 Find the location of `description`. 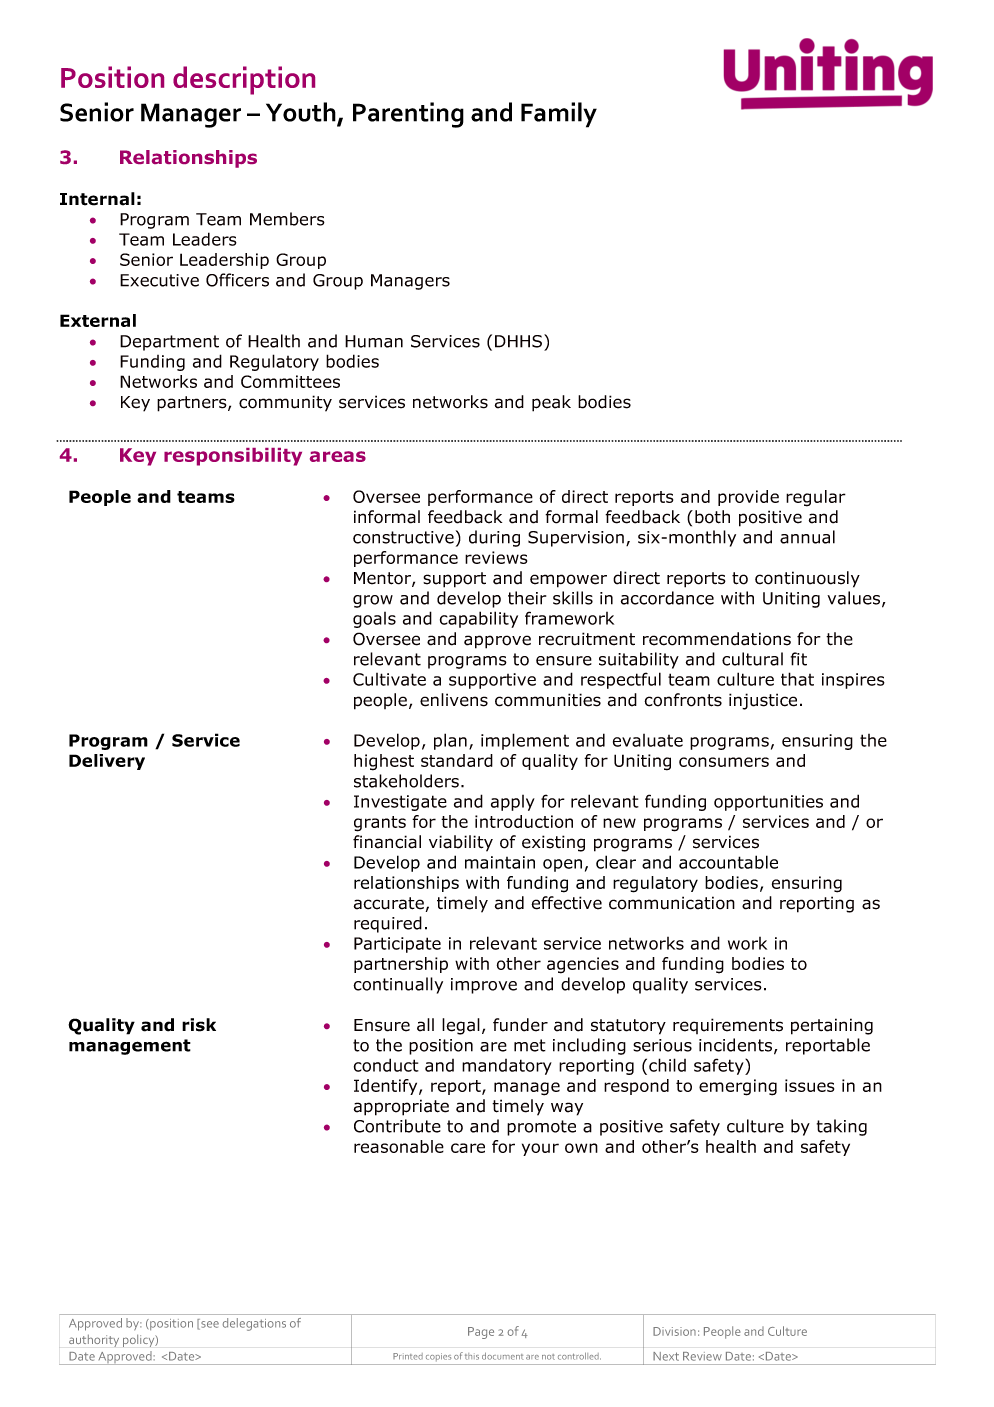

description is located at coordinates (244, 80).
